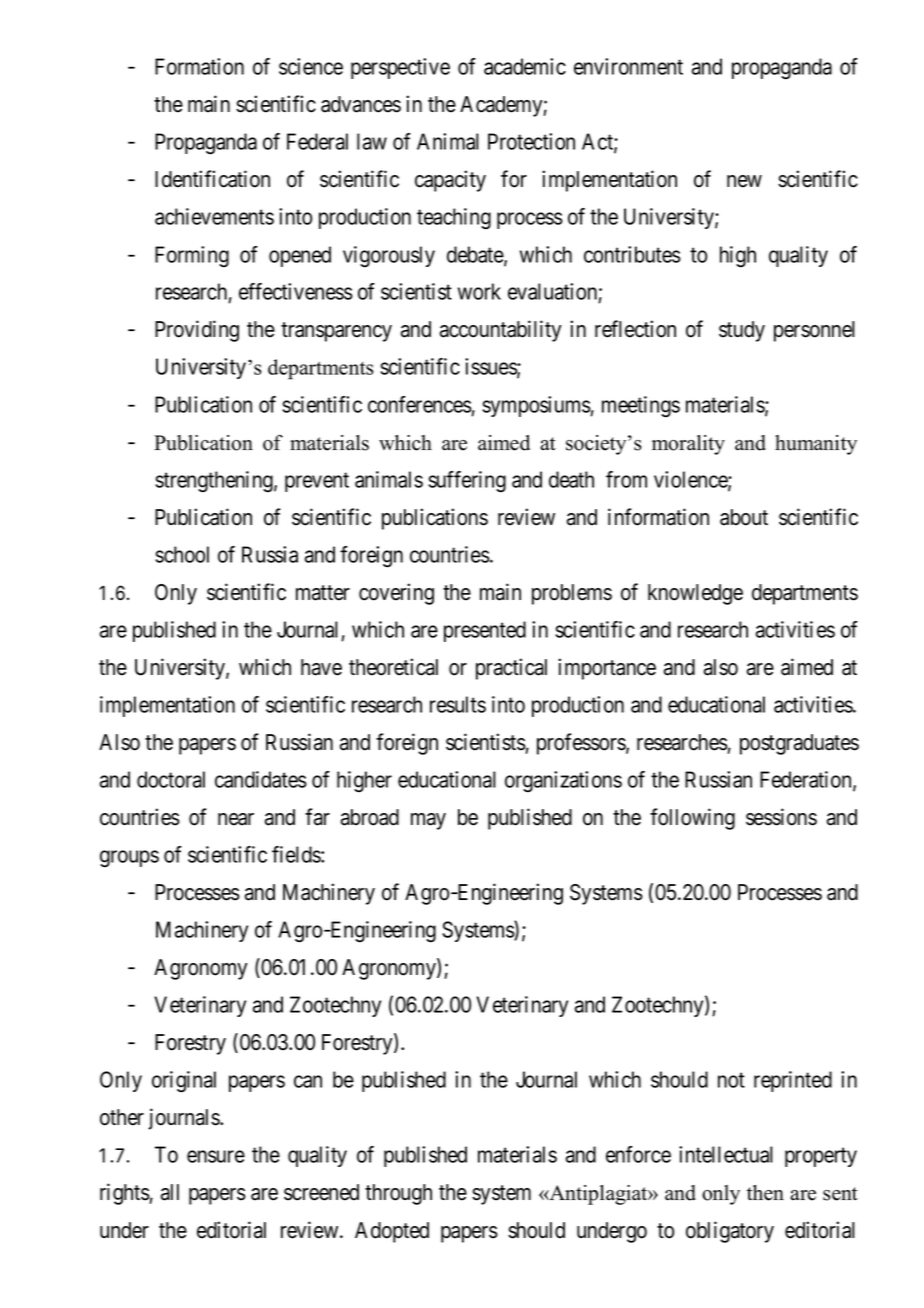 This document has height=1308, width=924. I want to click on obligatory, so click(730, 1232).
